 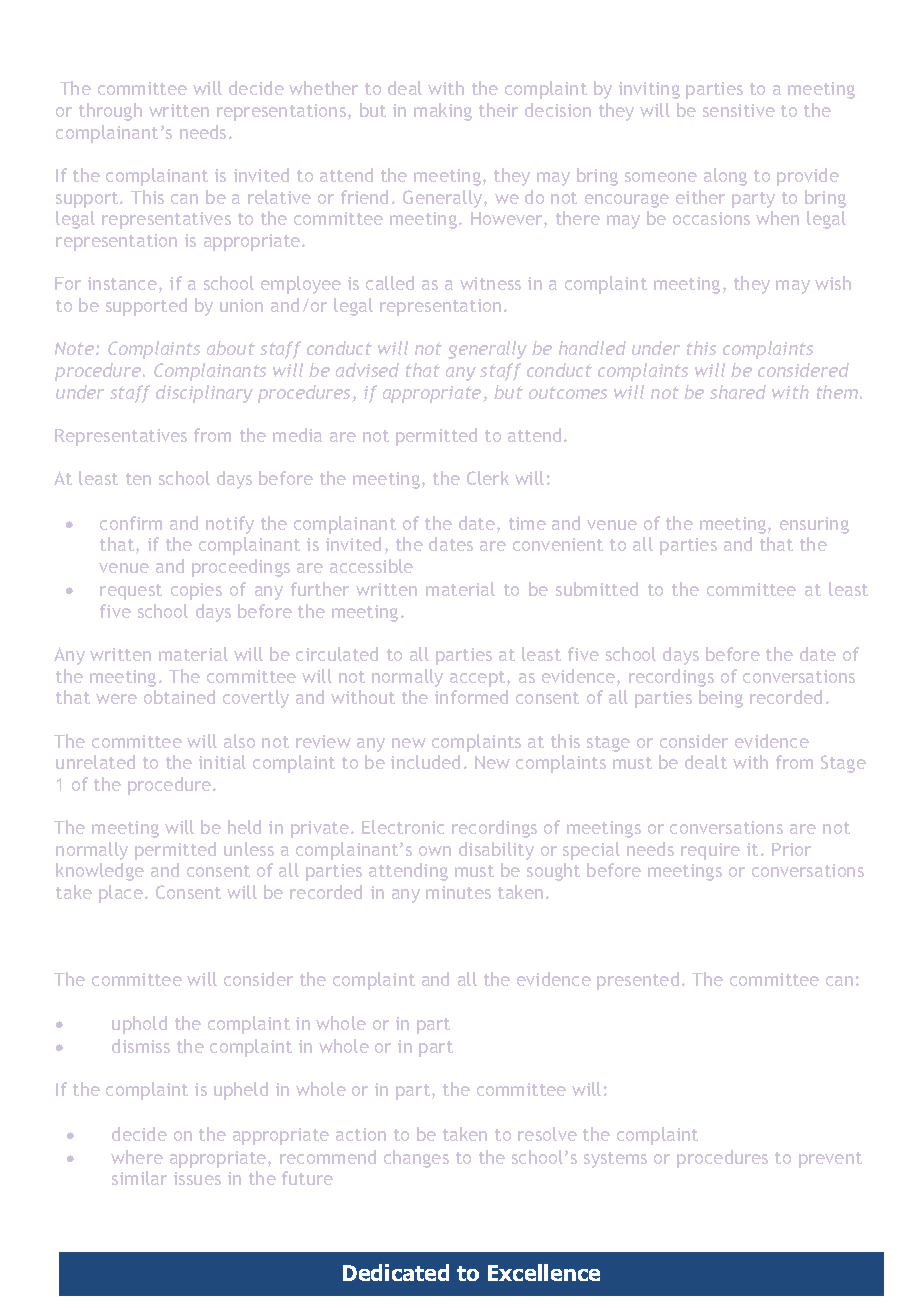 What do you see at coordinates (179, 697) in the screenshot?
I see `obtained` at bounding box center [179, 697].
